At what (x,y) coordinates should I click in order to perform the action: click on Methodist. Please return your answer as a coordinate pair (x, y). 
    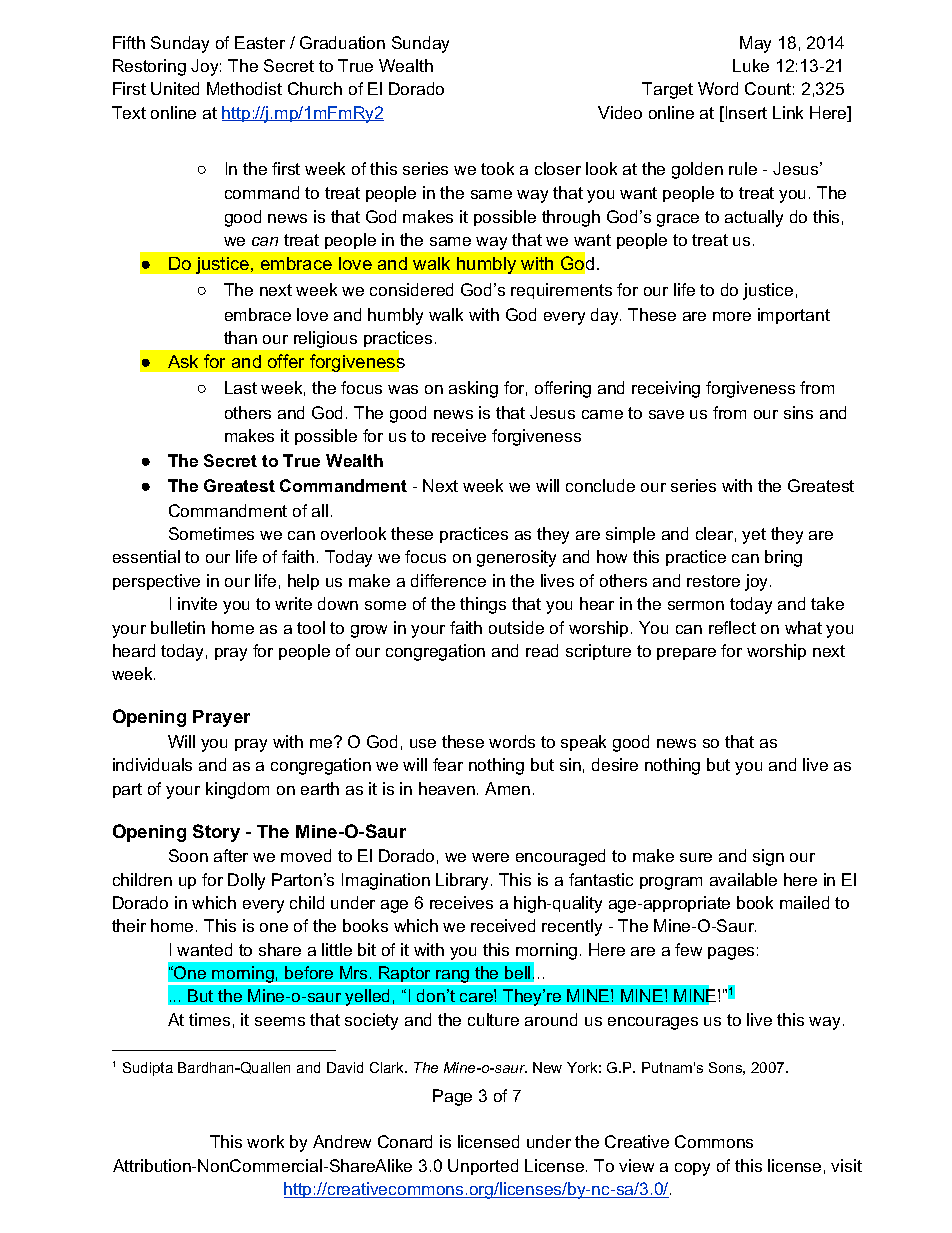
    Looking at the image, I should click on (244, 88).
